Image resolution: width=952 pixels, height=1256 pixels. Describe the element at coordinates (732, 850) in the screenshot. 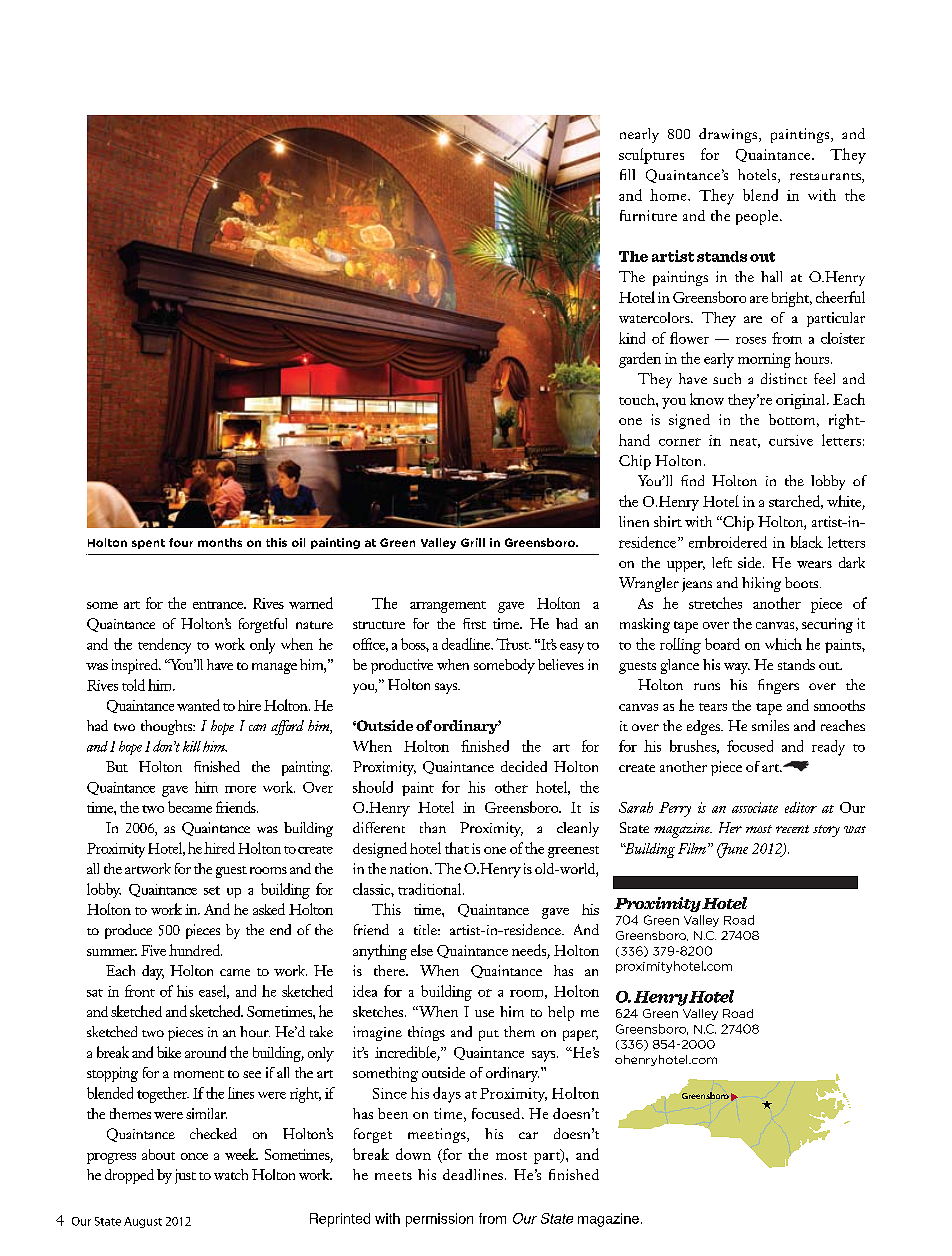

I see `June` at that location.
